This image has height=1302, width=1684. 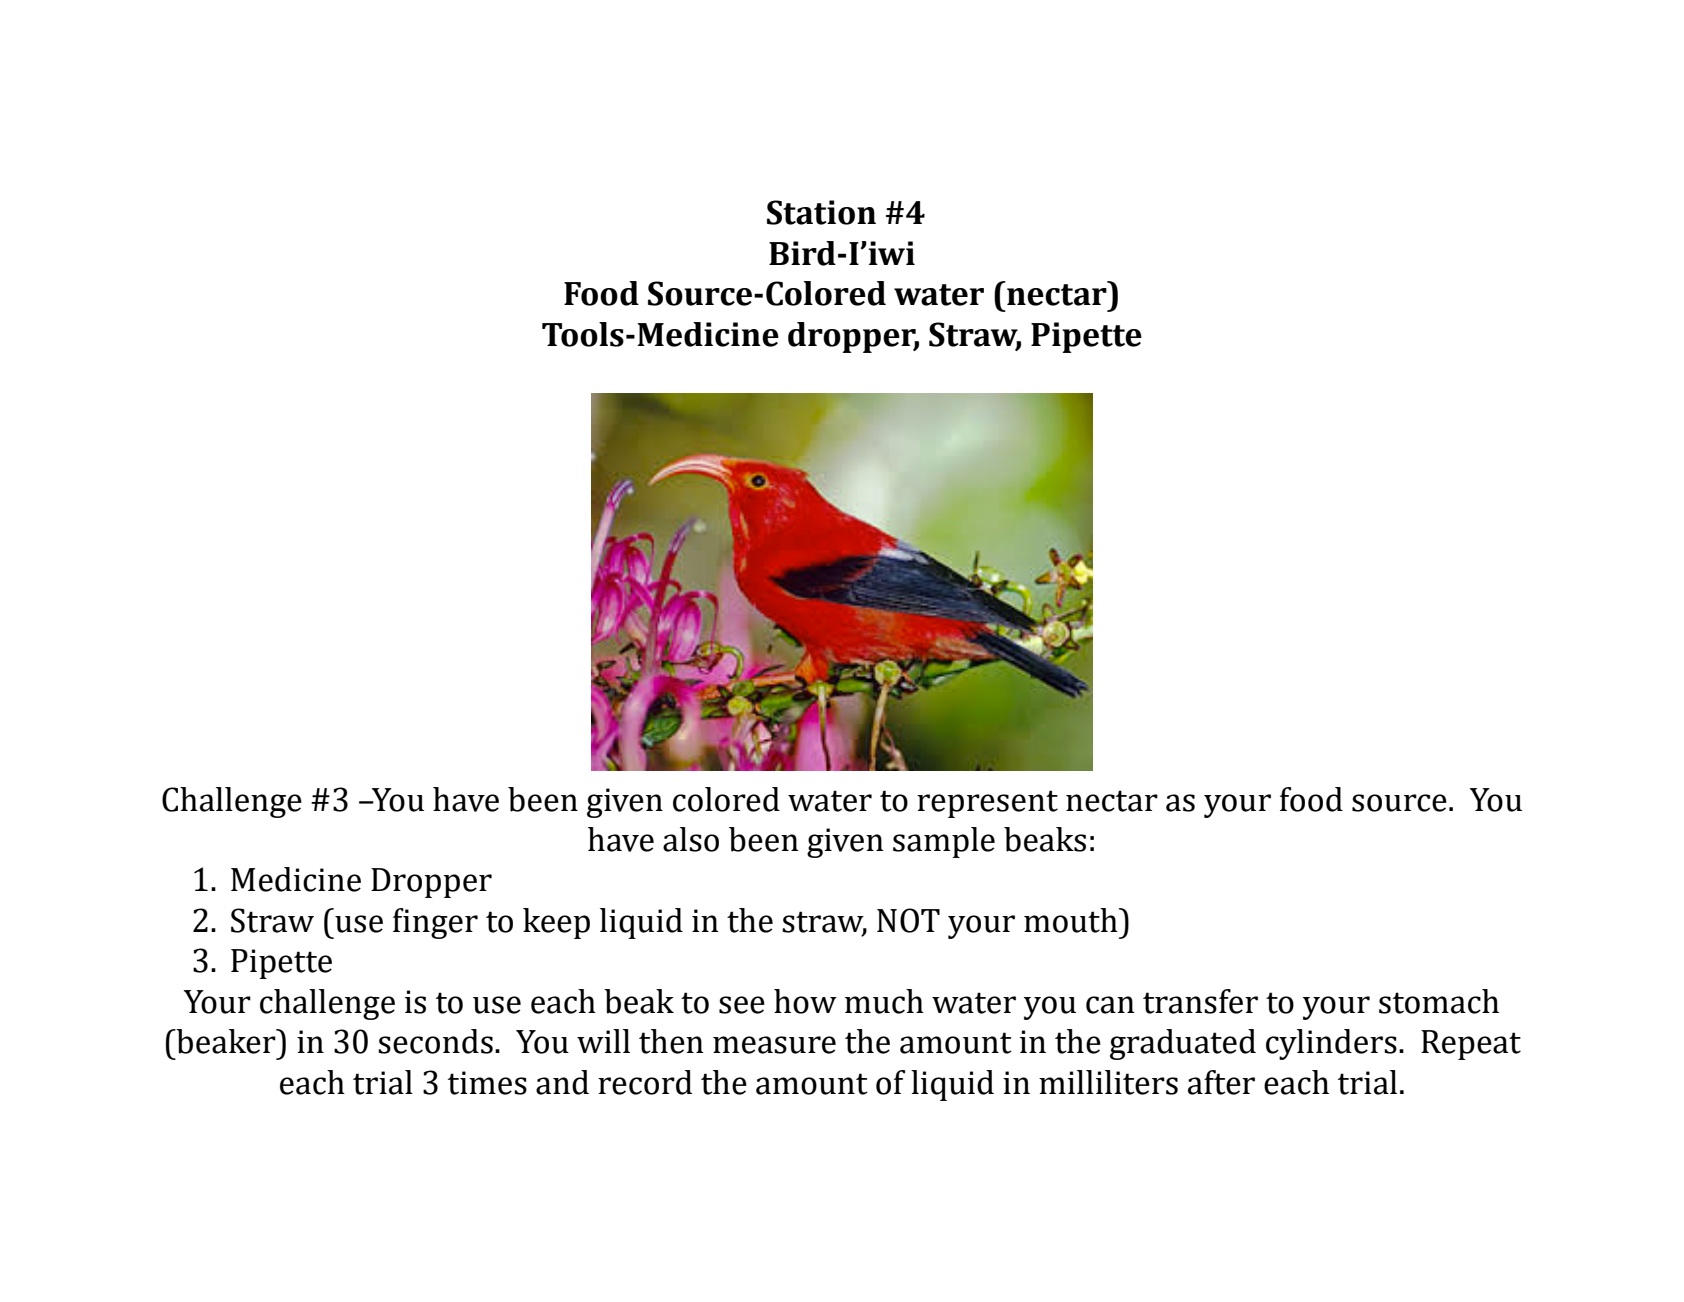 What do you see at coordinates (1200, 1001) in the image?
I see `transfer` at bounding box center [1200, 1001].
